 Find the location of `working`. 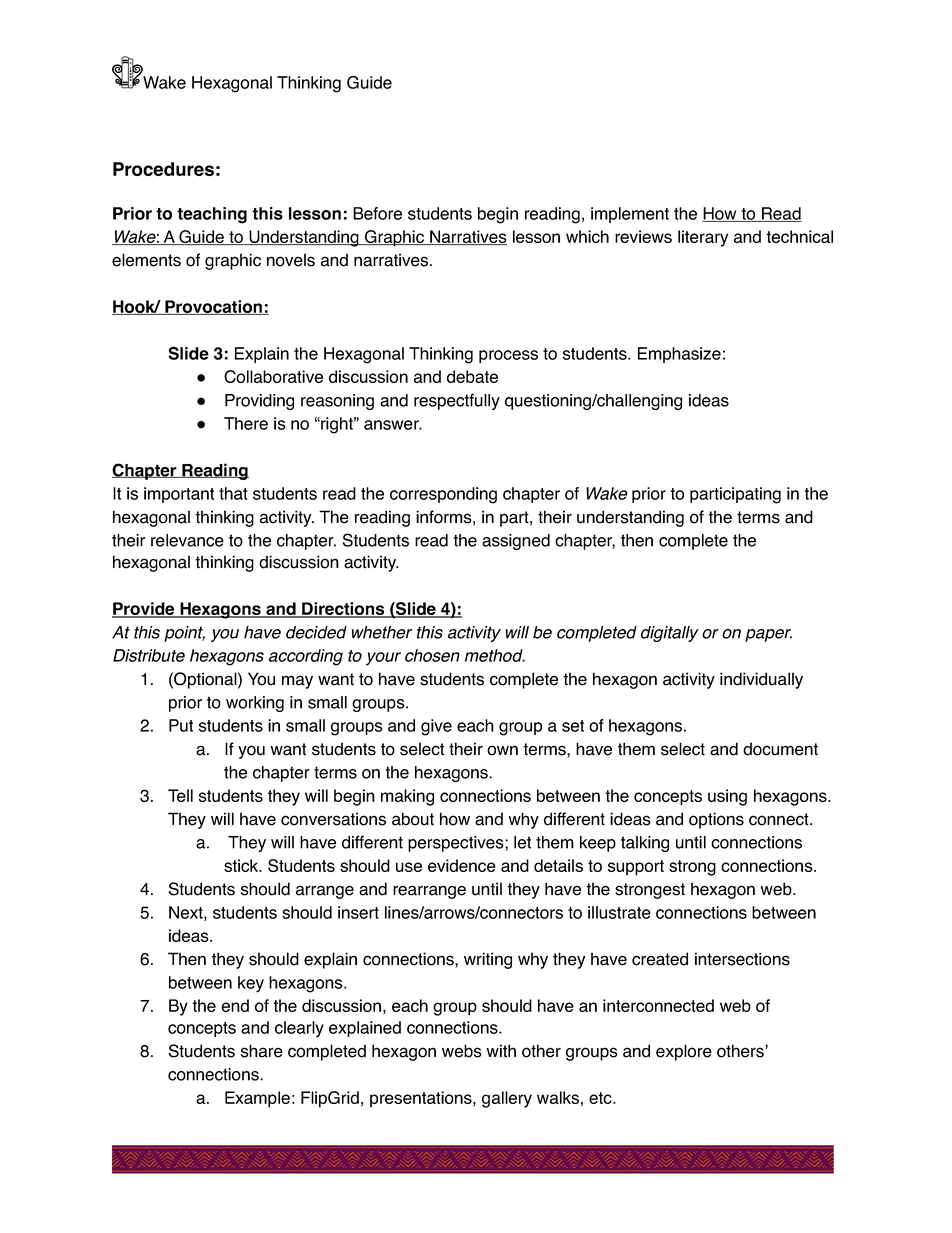

working is located at coordinates (255, 704).
